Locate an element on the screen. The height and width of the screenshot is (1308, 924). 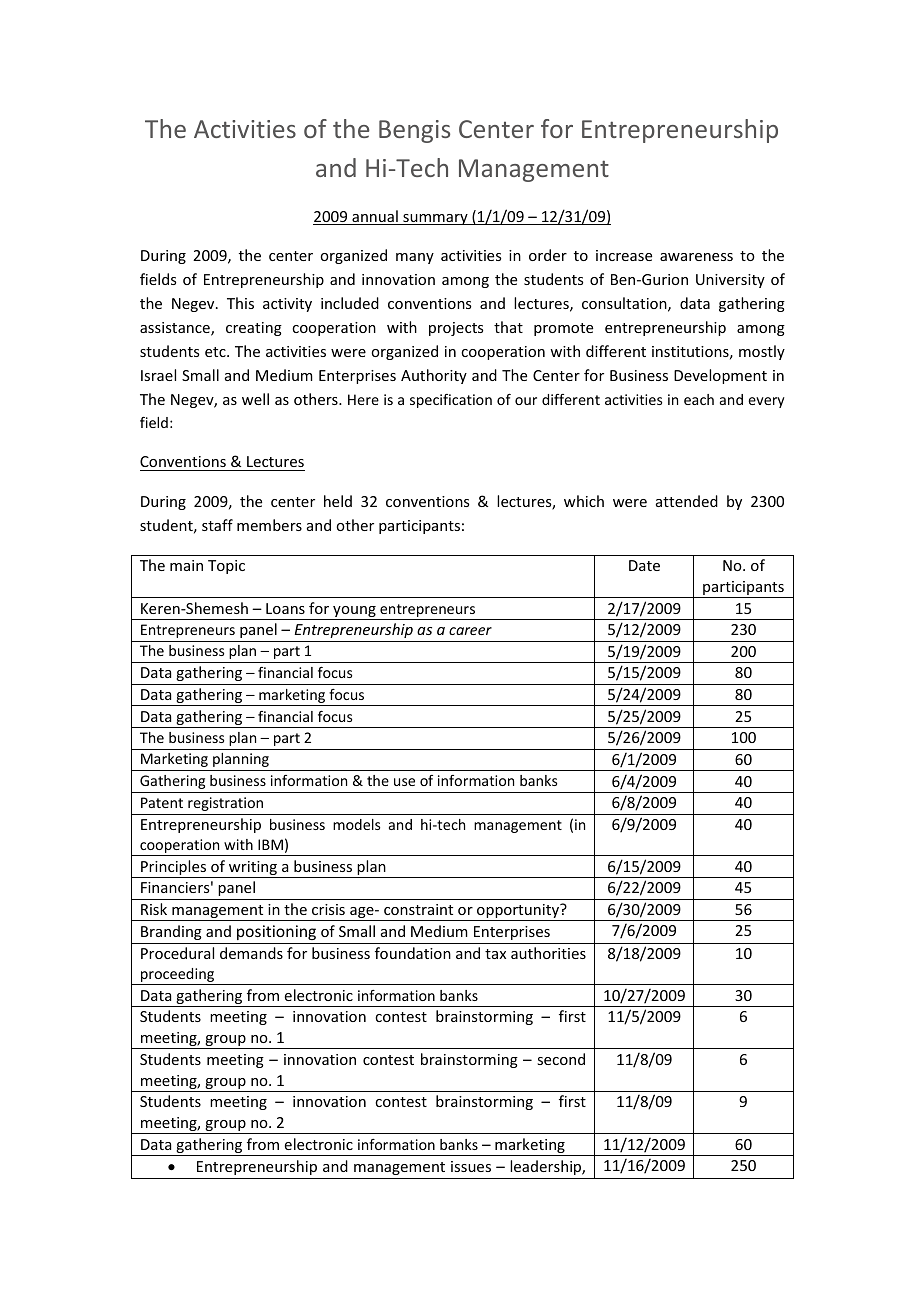
career is located at coordinates (470, 631).
